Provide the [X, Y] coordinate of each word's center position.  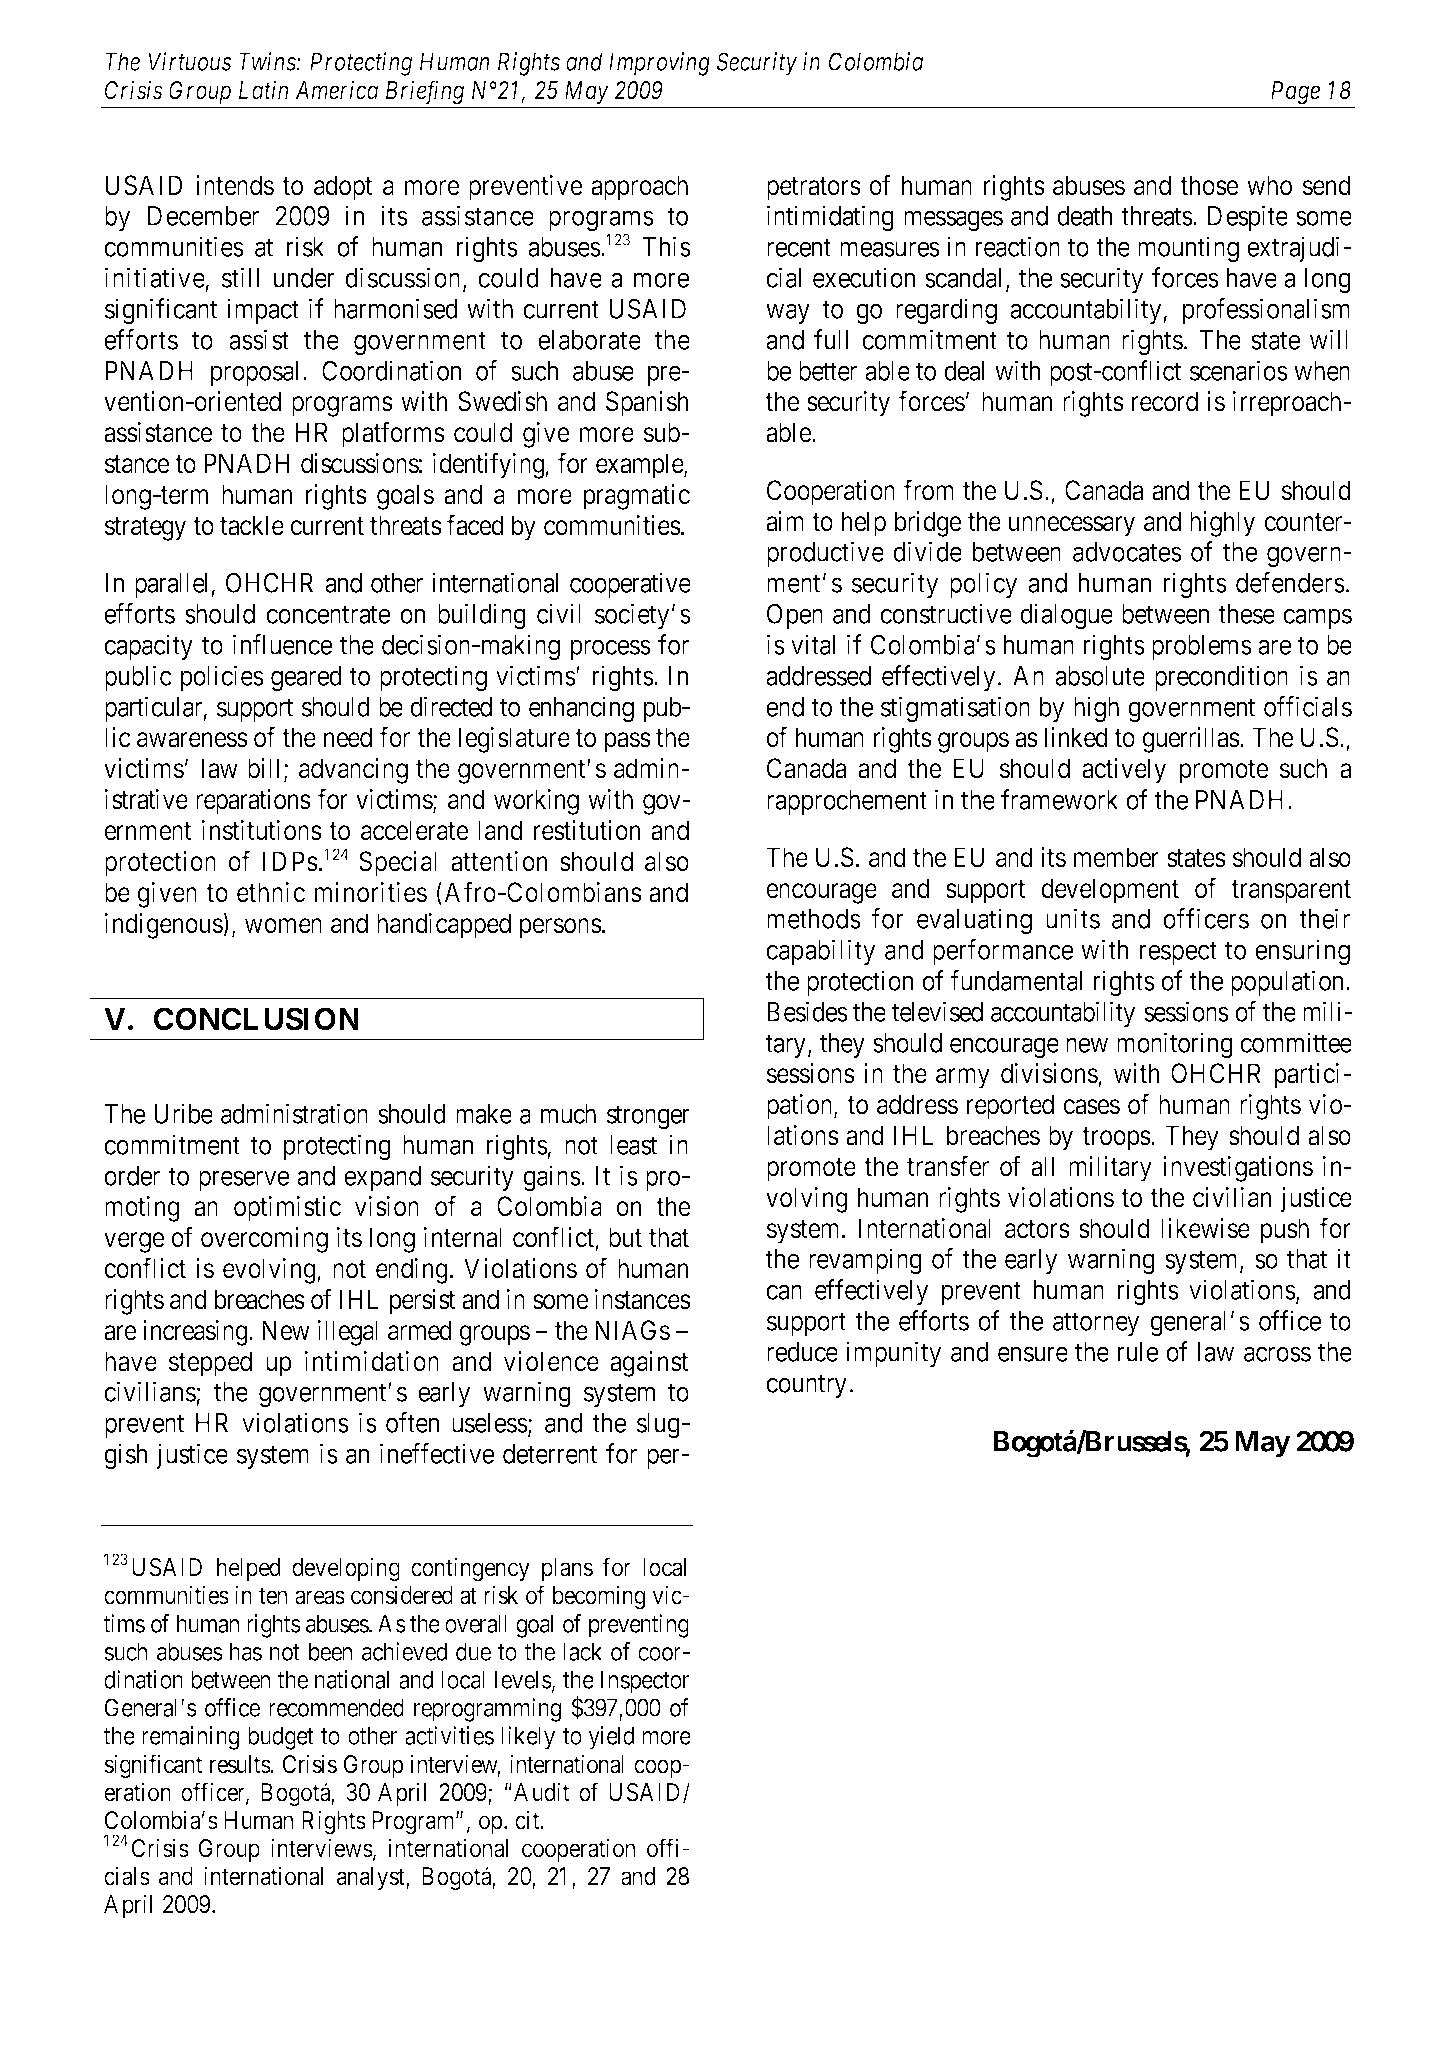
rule [1138, 1352]
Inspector [645, 1682]
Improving [659, 64]
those [1209, 185]
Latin [263, 90]
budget [281, 1738]
